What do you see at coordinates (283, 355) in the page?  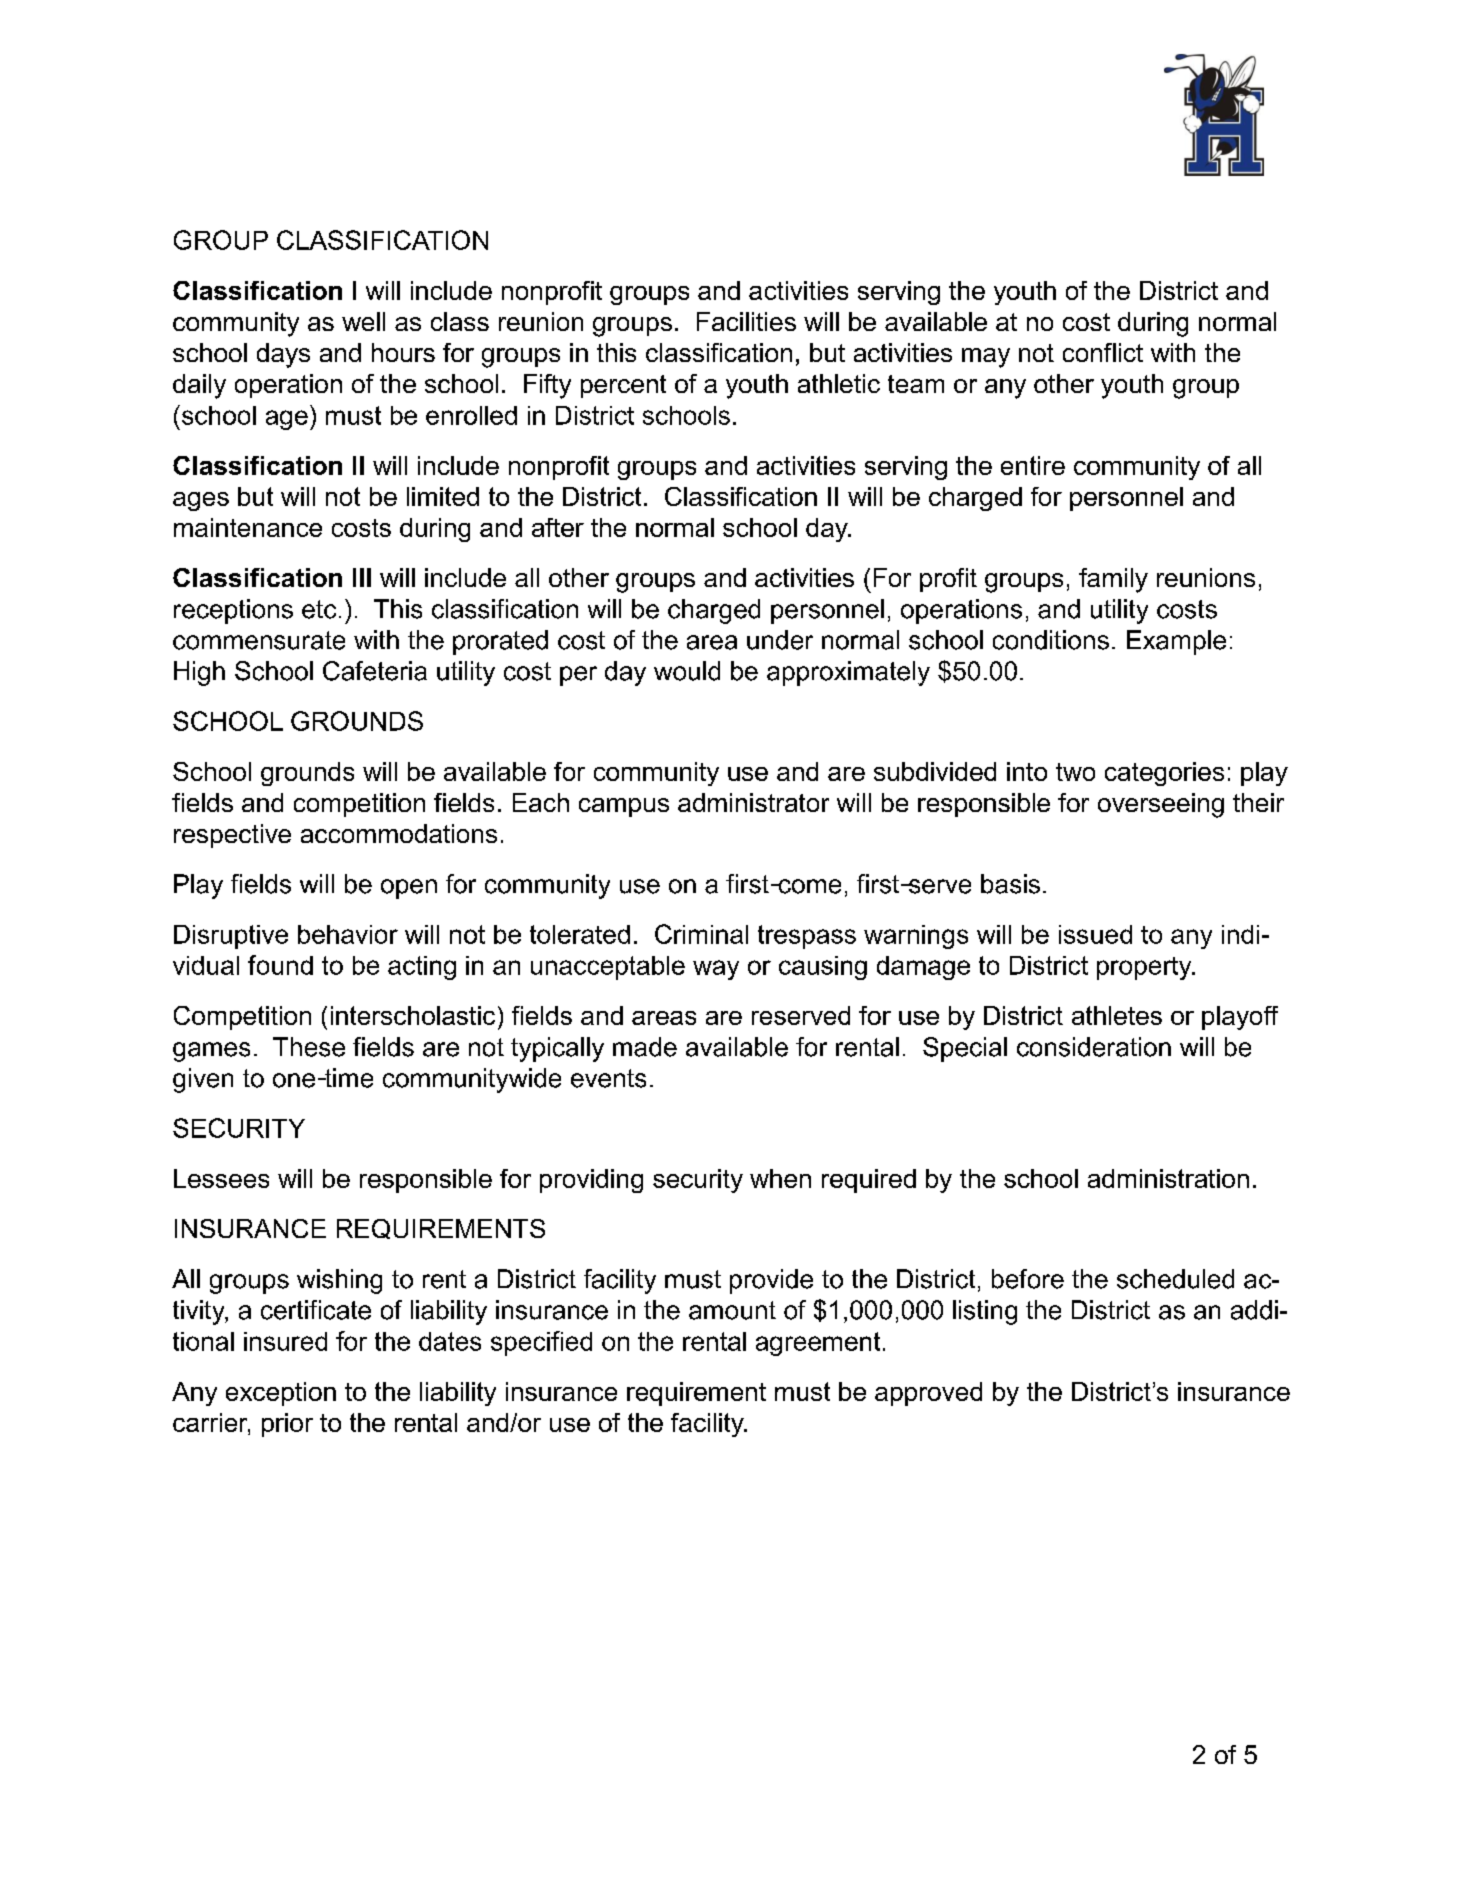 I see `days` at bounding box center [283, 355].
